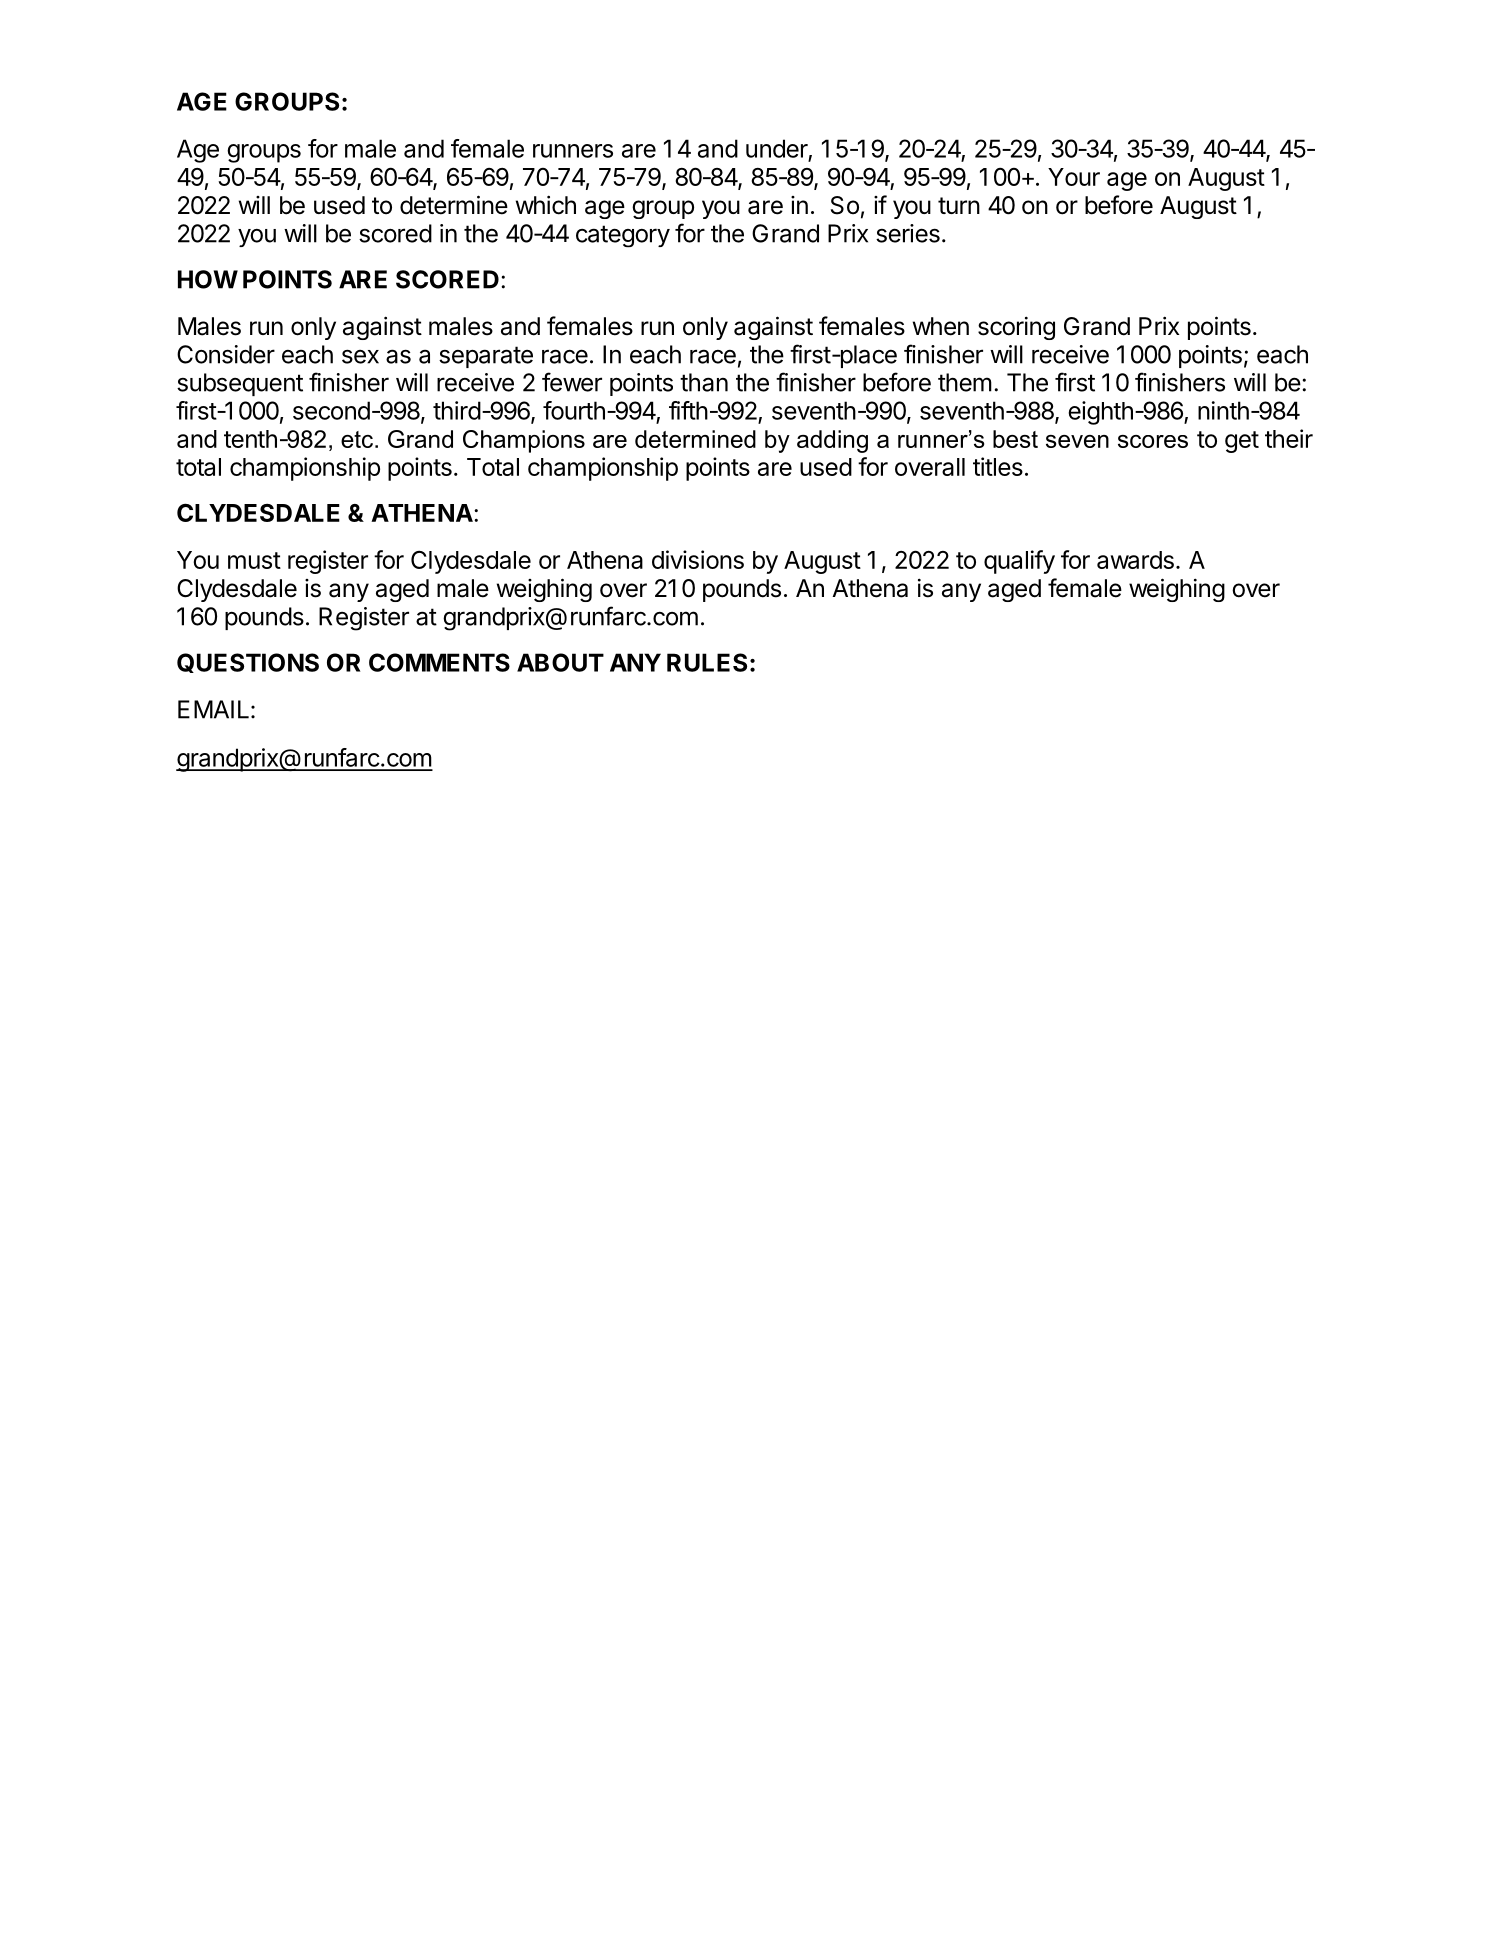 The height and width of the screenshot is (1939, 1498). Describe the element at coordinates (1016, 328) in the screenshot. I see `scoring` at that location.
